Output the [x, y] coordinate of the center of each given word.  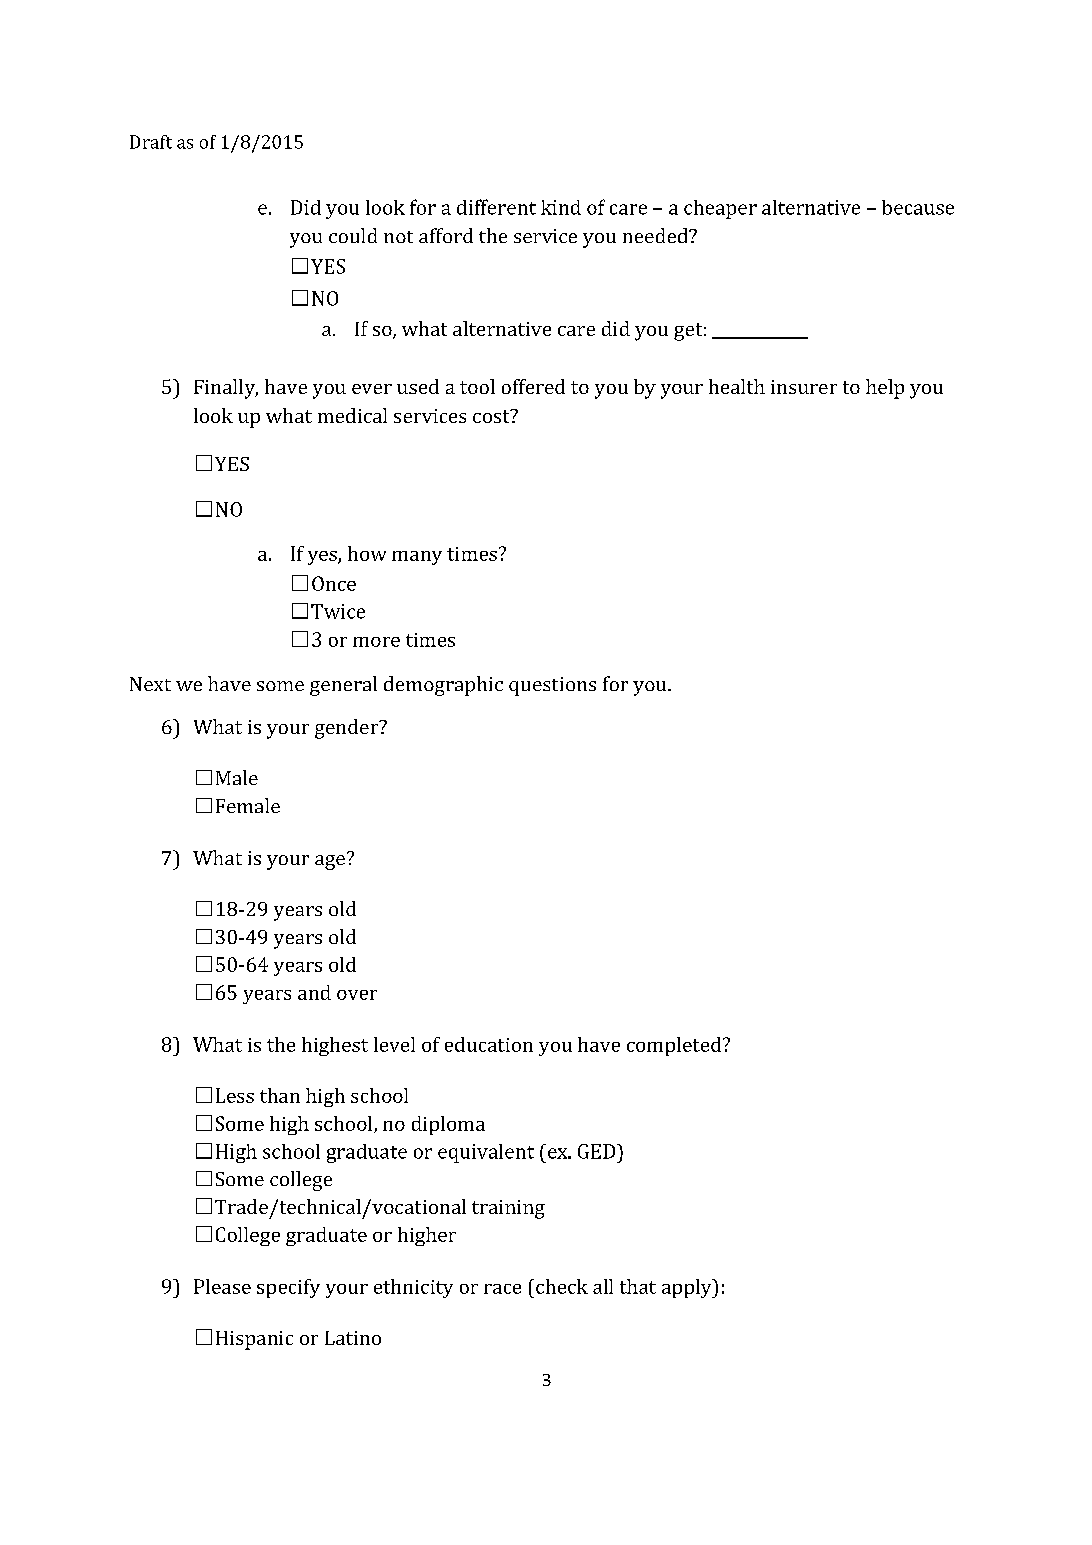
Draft [151, 142]
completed [675, 1046]
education [489, 1044]
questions [552, 686]
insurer [804, 387]
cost [492, 416]
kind [561, 207]
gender [348, 729]
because [918, 207]
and [314, 992]
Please [222, 1286]
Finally [226, 389]
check [562, 1286]
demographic [443, 686]
